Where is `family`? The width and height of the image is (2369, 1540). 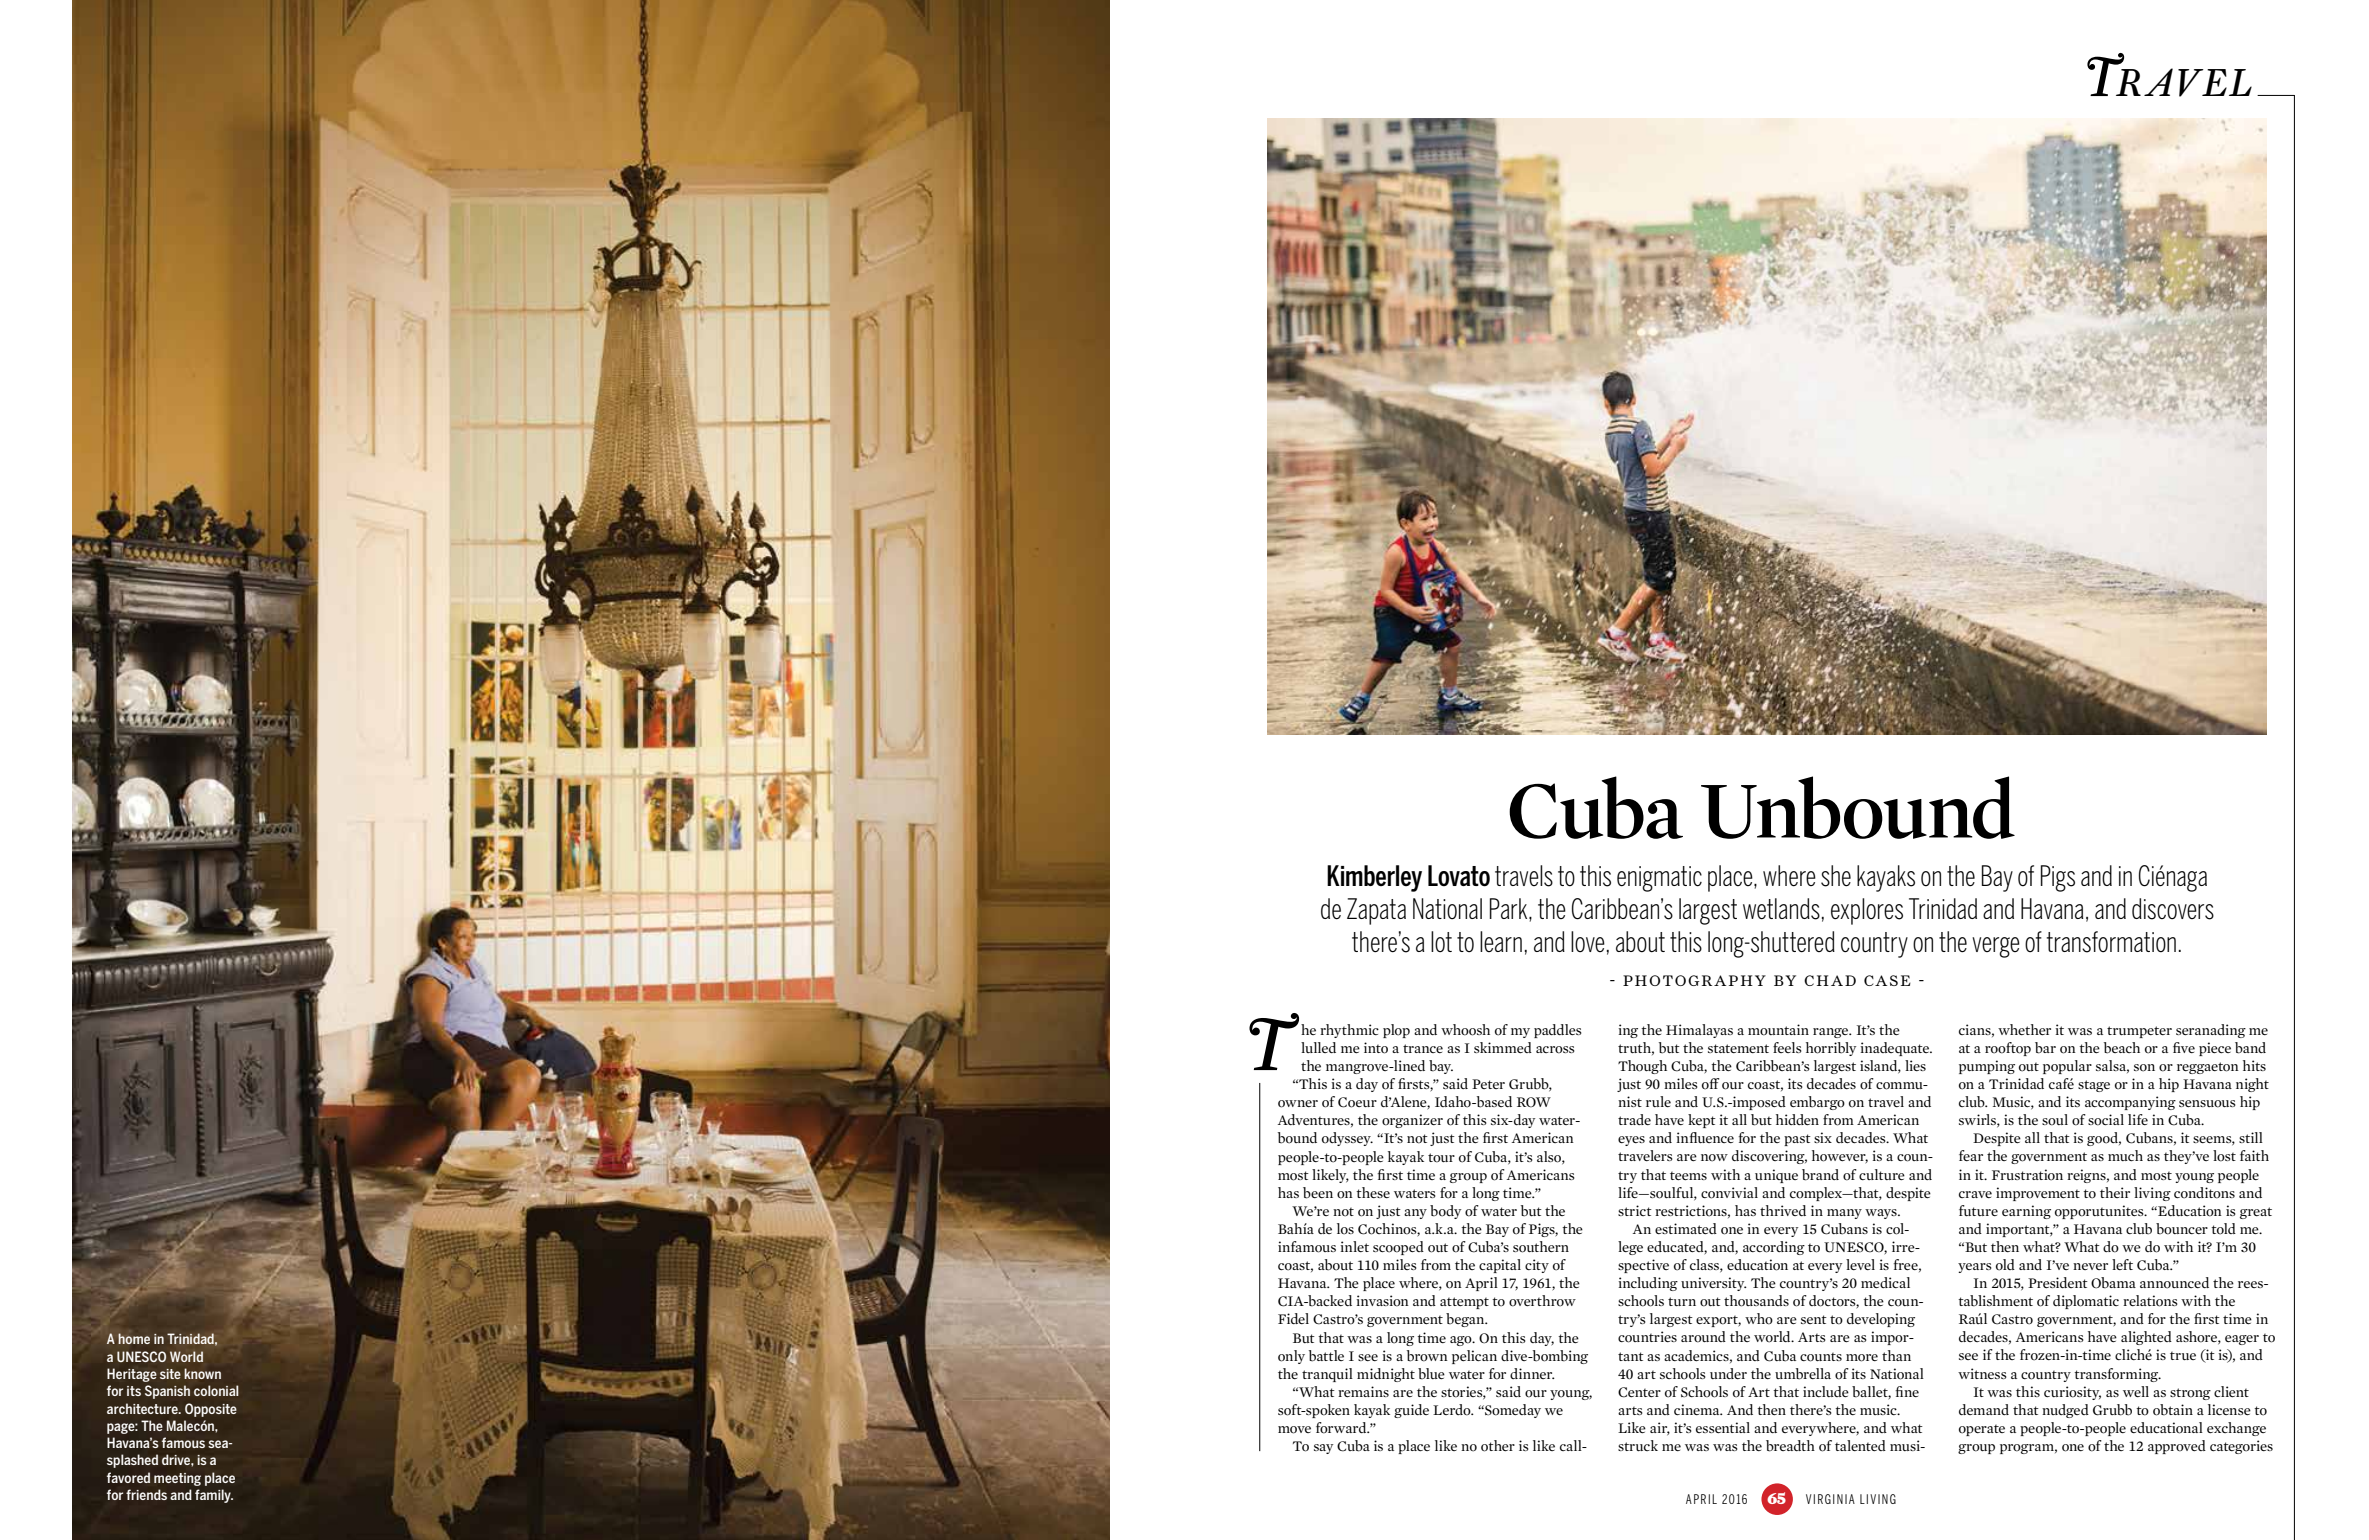
family is located at coordinates (214, 1496).
